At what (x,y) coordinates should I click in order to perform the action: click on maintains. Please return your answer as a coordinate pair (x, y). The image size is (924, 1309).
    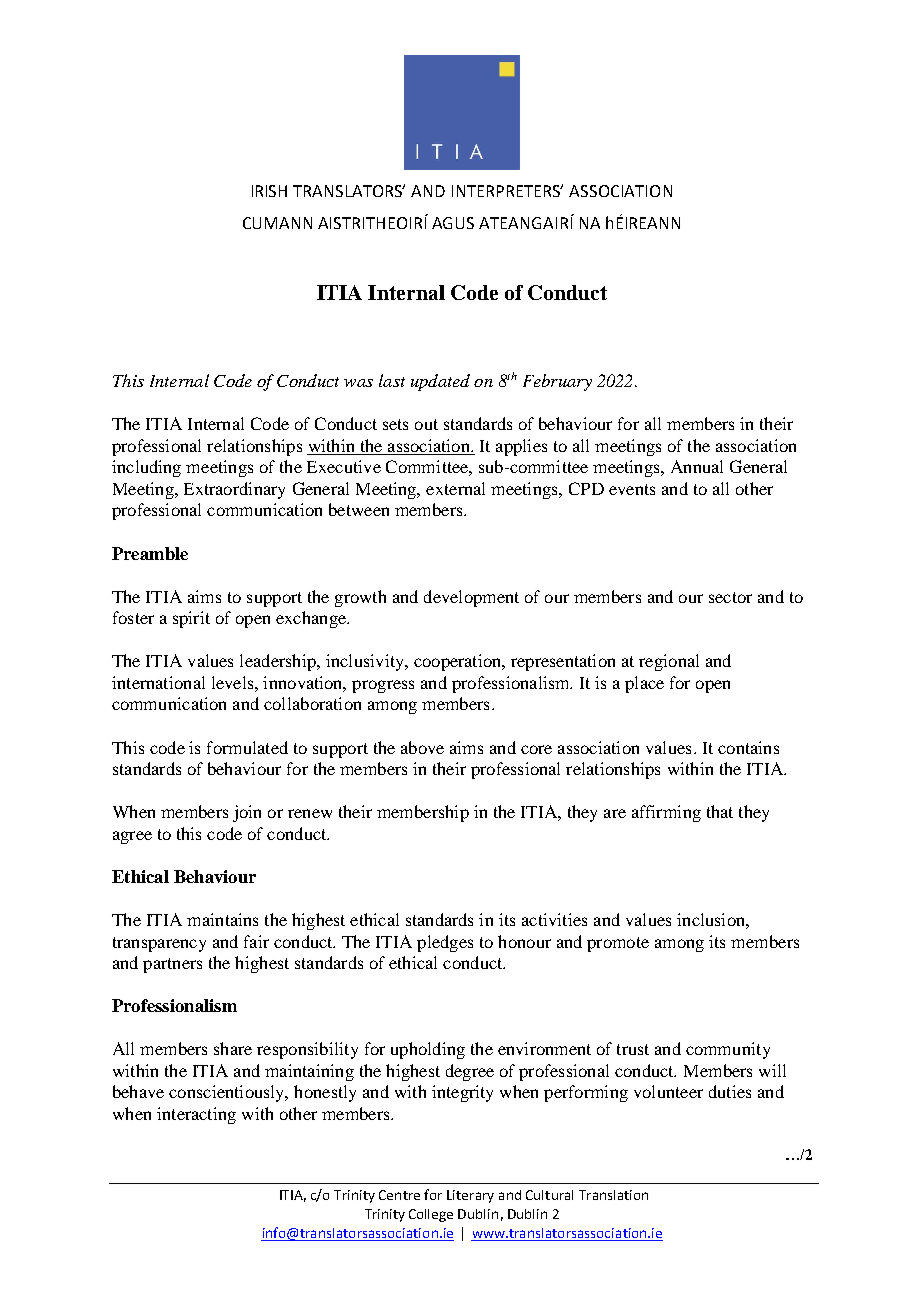
    Looking at the image, I should click on (222, 919).
